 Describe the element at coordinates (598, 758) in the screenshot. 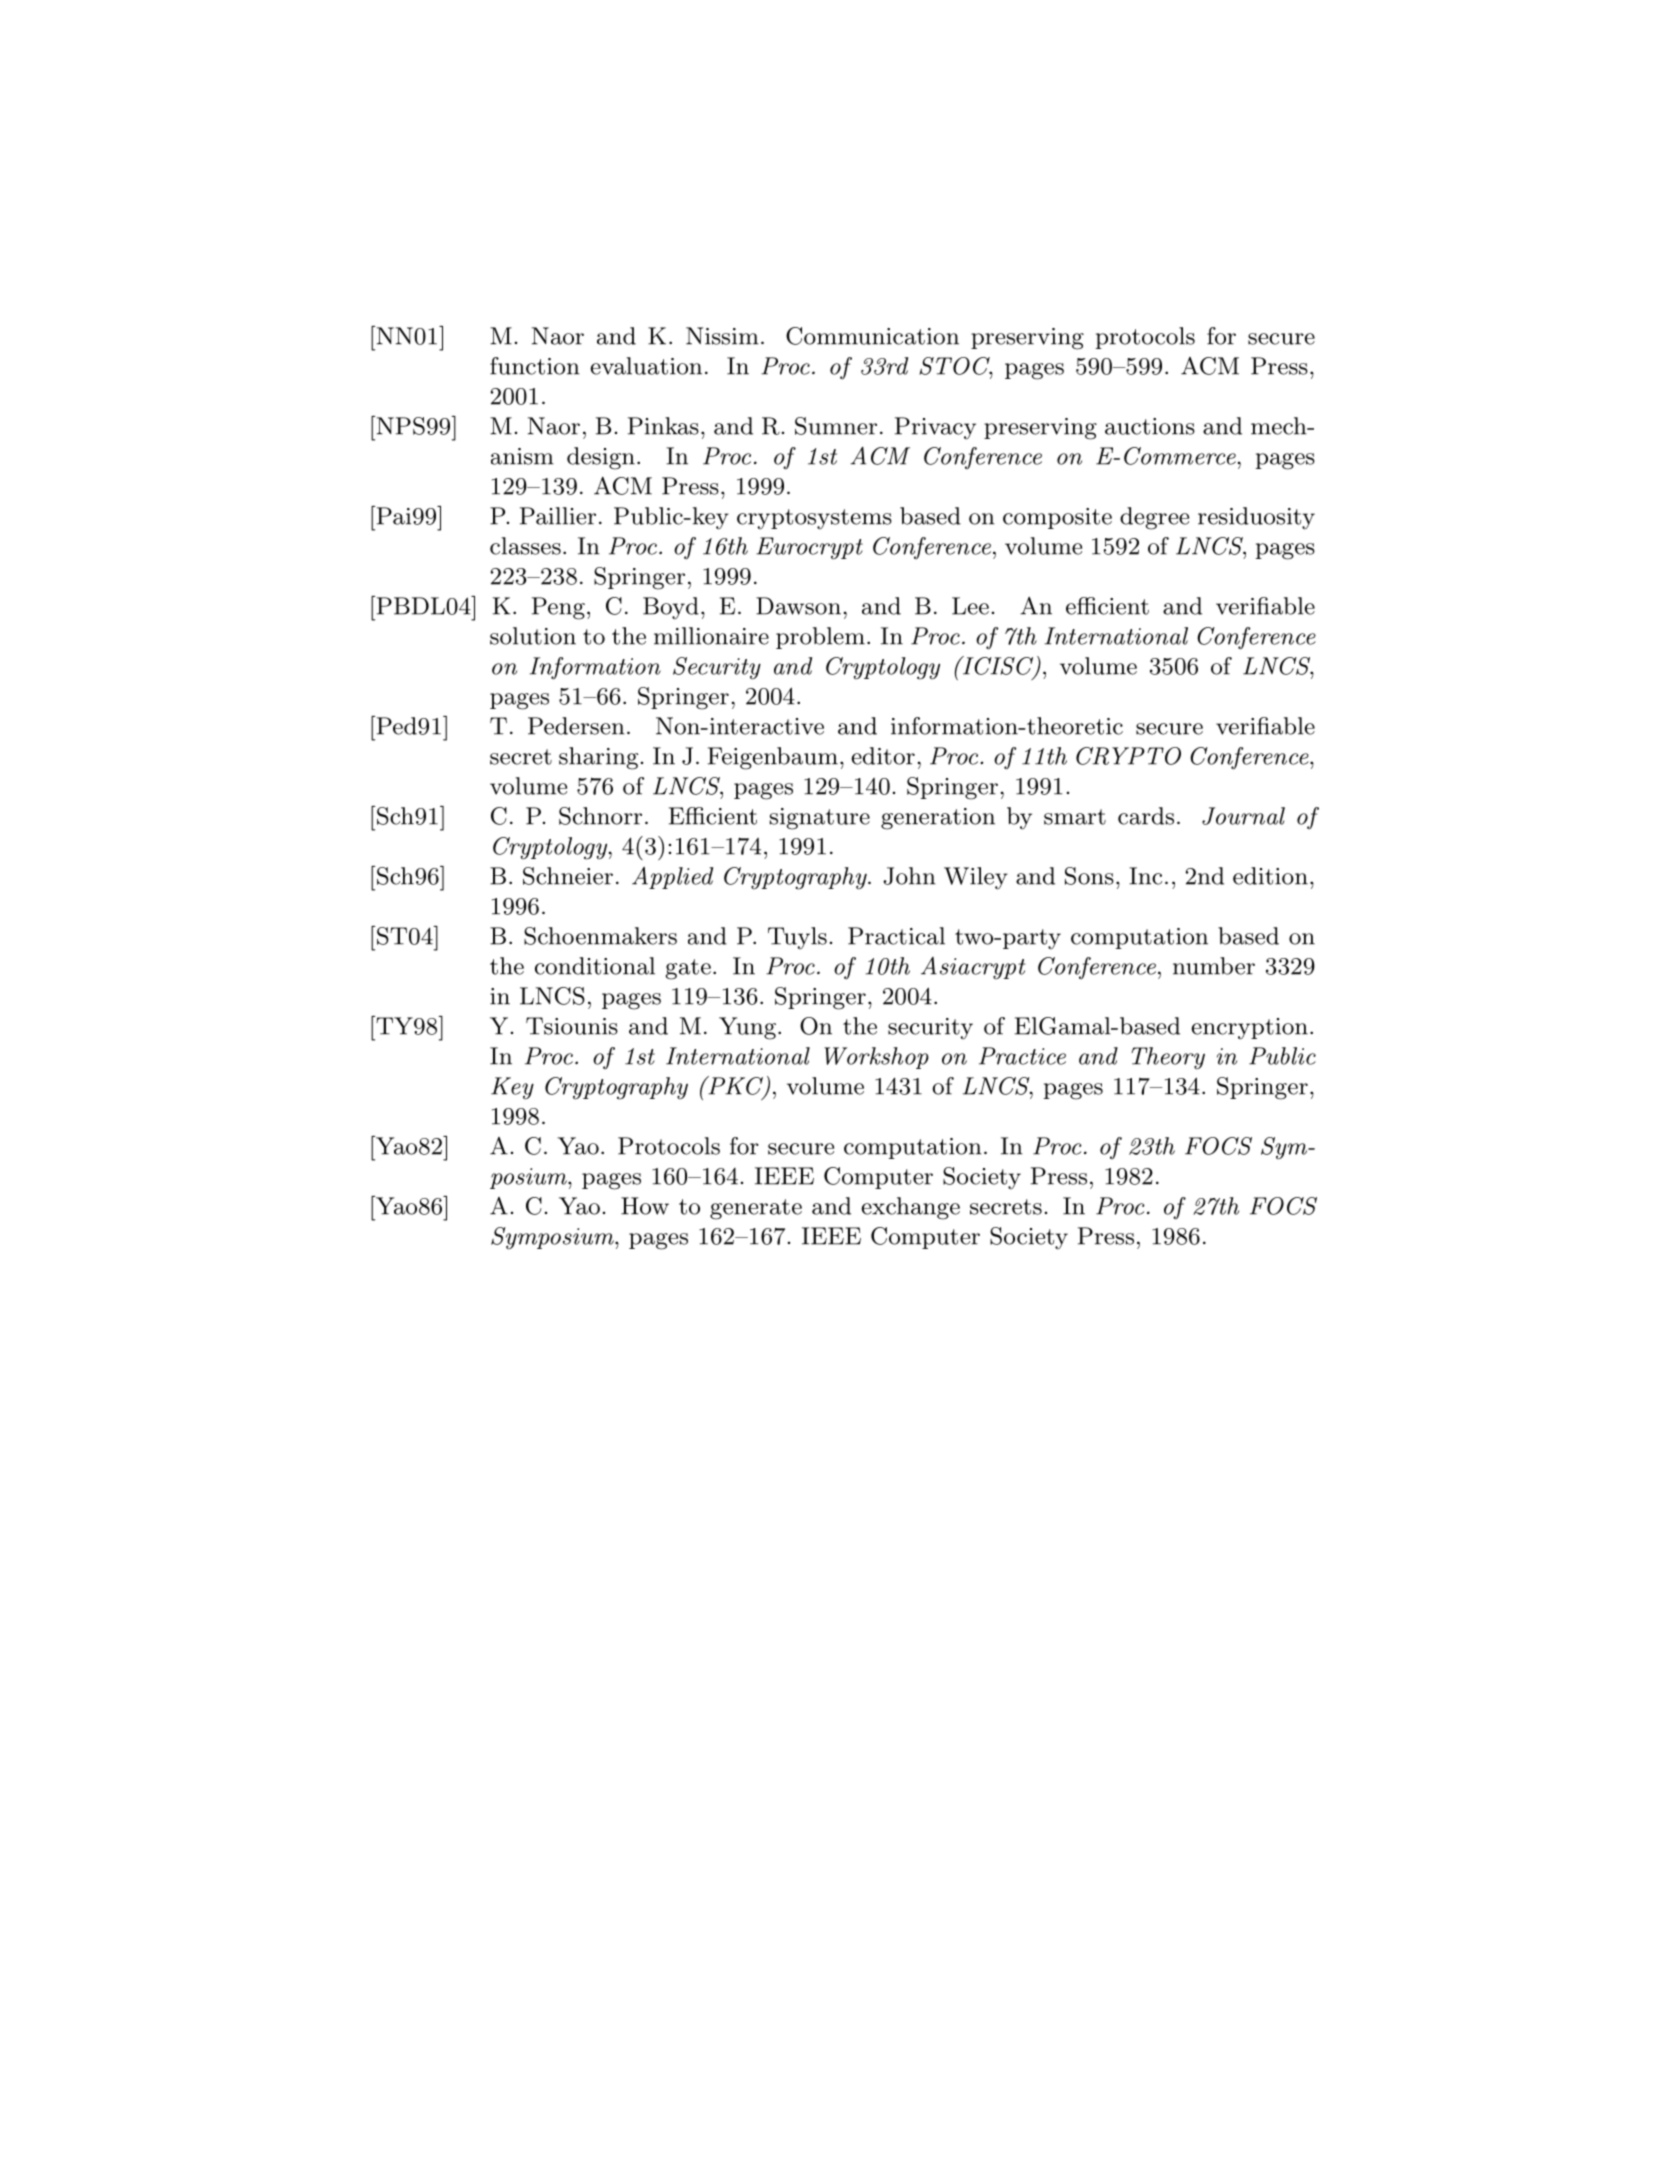

I see `sharing` at that location.
